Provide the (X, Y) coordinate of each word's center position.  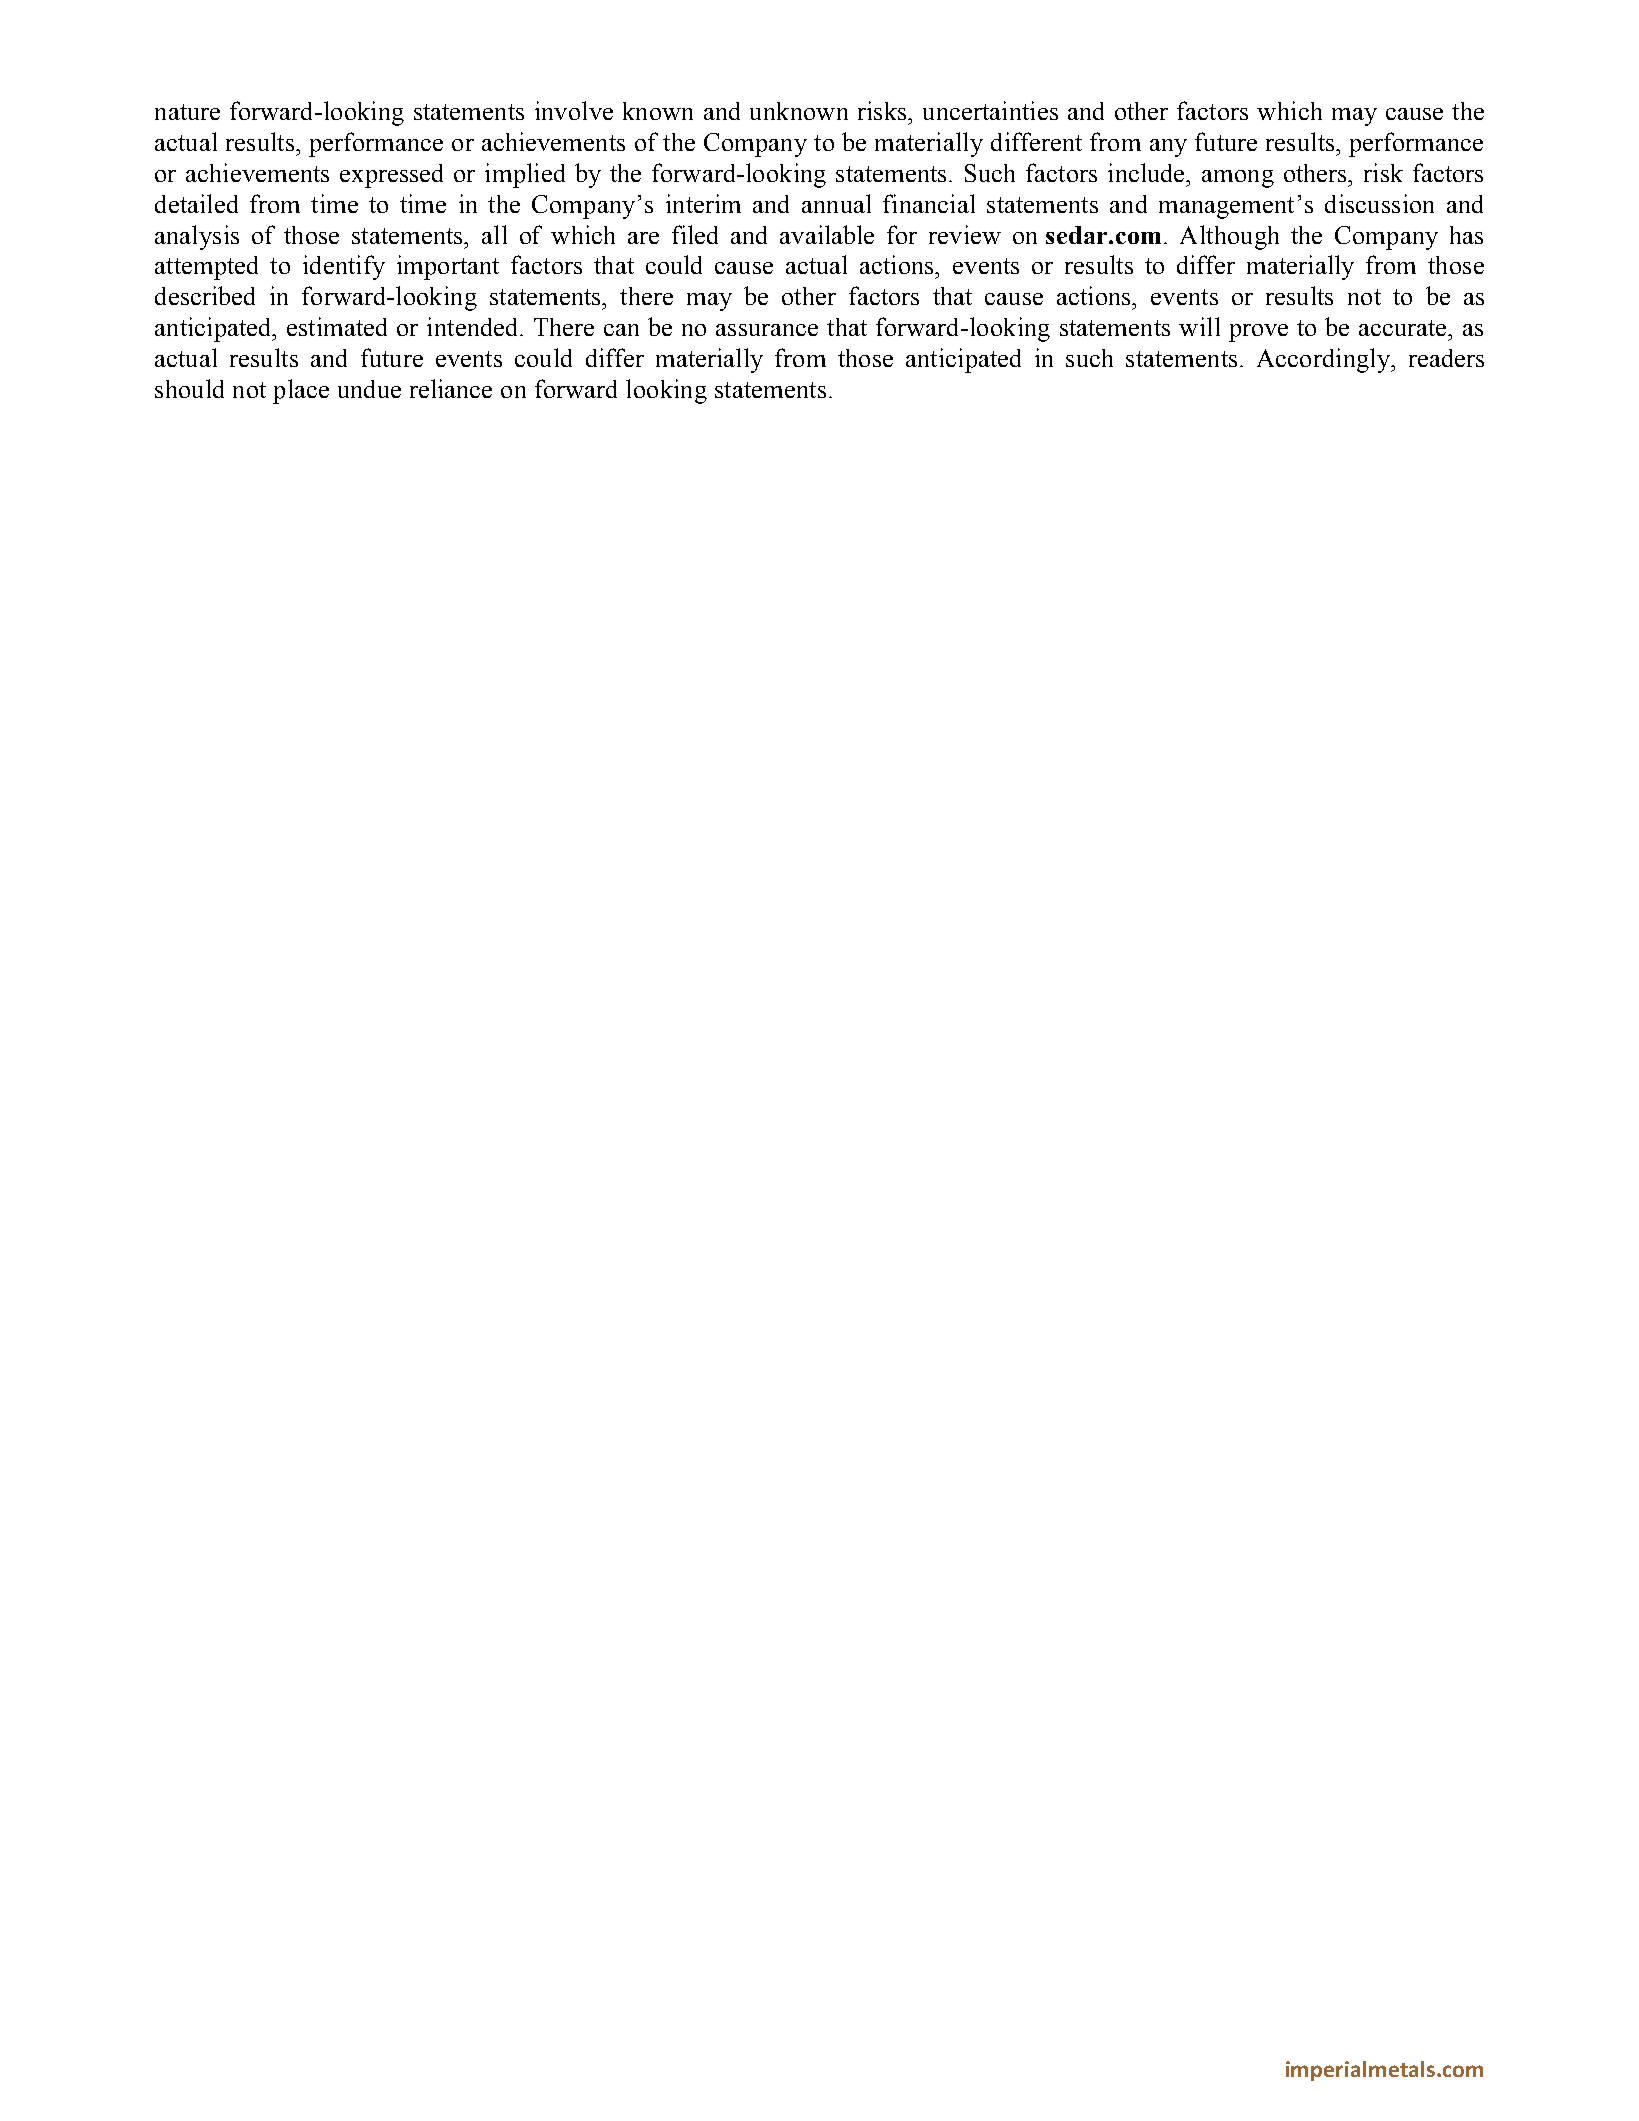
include (1147, 172)
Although (1229, 237)
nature (187, 112)
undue (369, 389)
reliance (451, 388)
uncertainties (990, 110)
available (827, 234)
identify (344, 267)
